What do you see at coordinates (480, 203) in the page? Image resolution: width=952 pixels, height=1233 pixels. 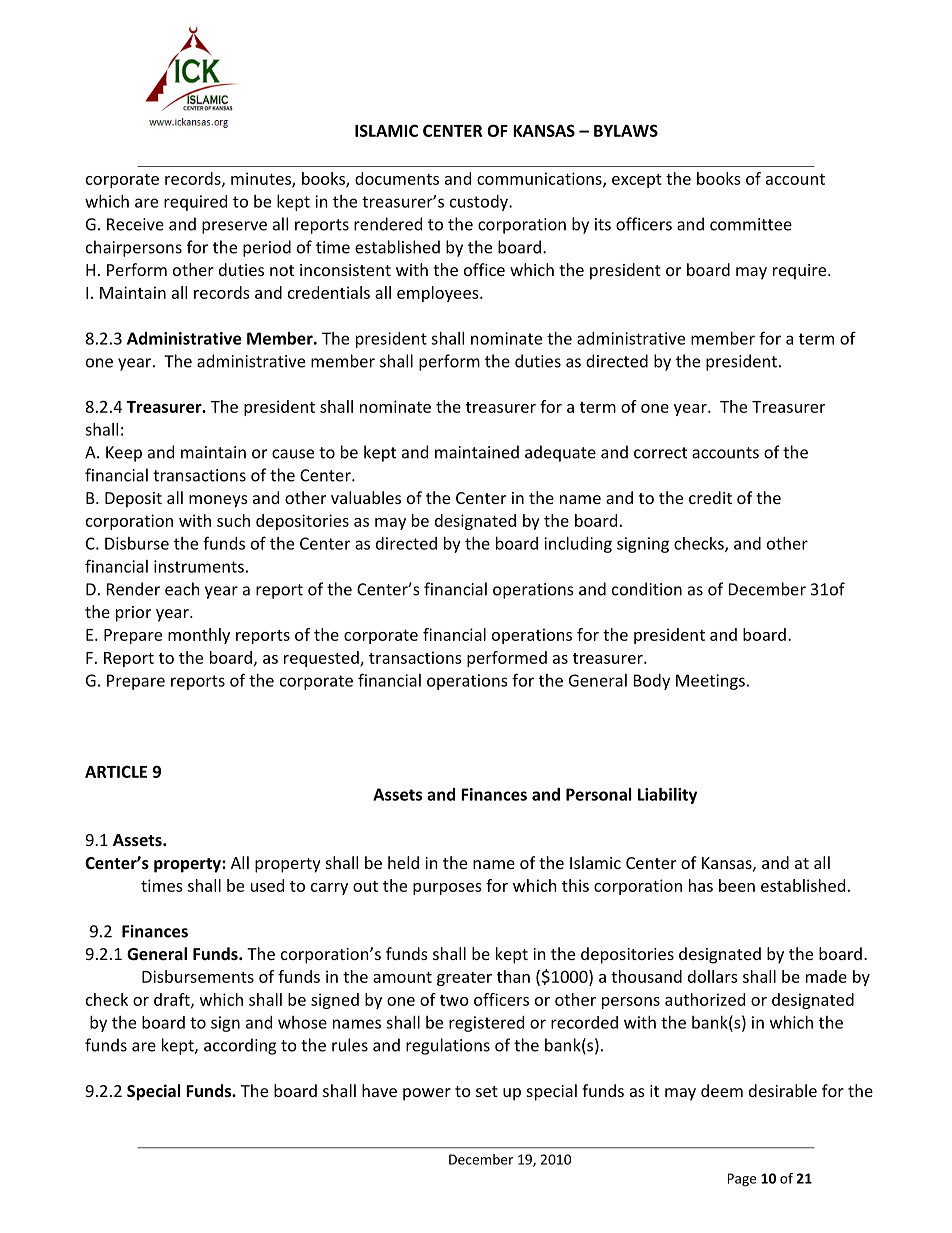 I see `custody` at bounding box center [480, 203].
